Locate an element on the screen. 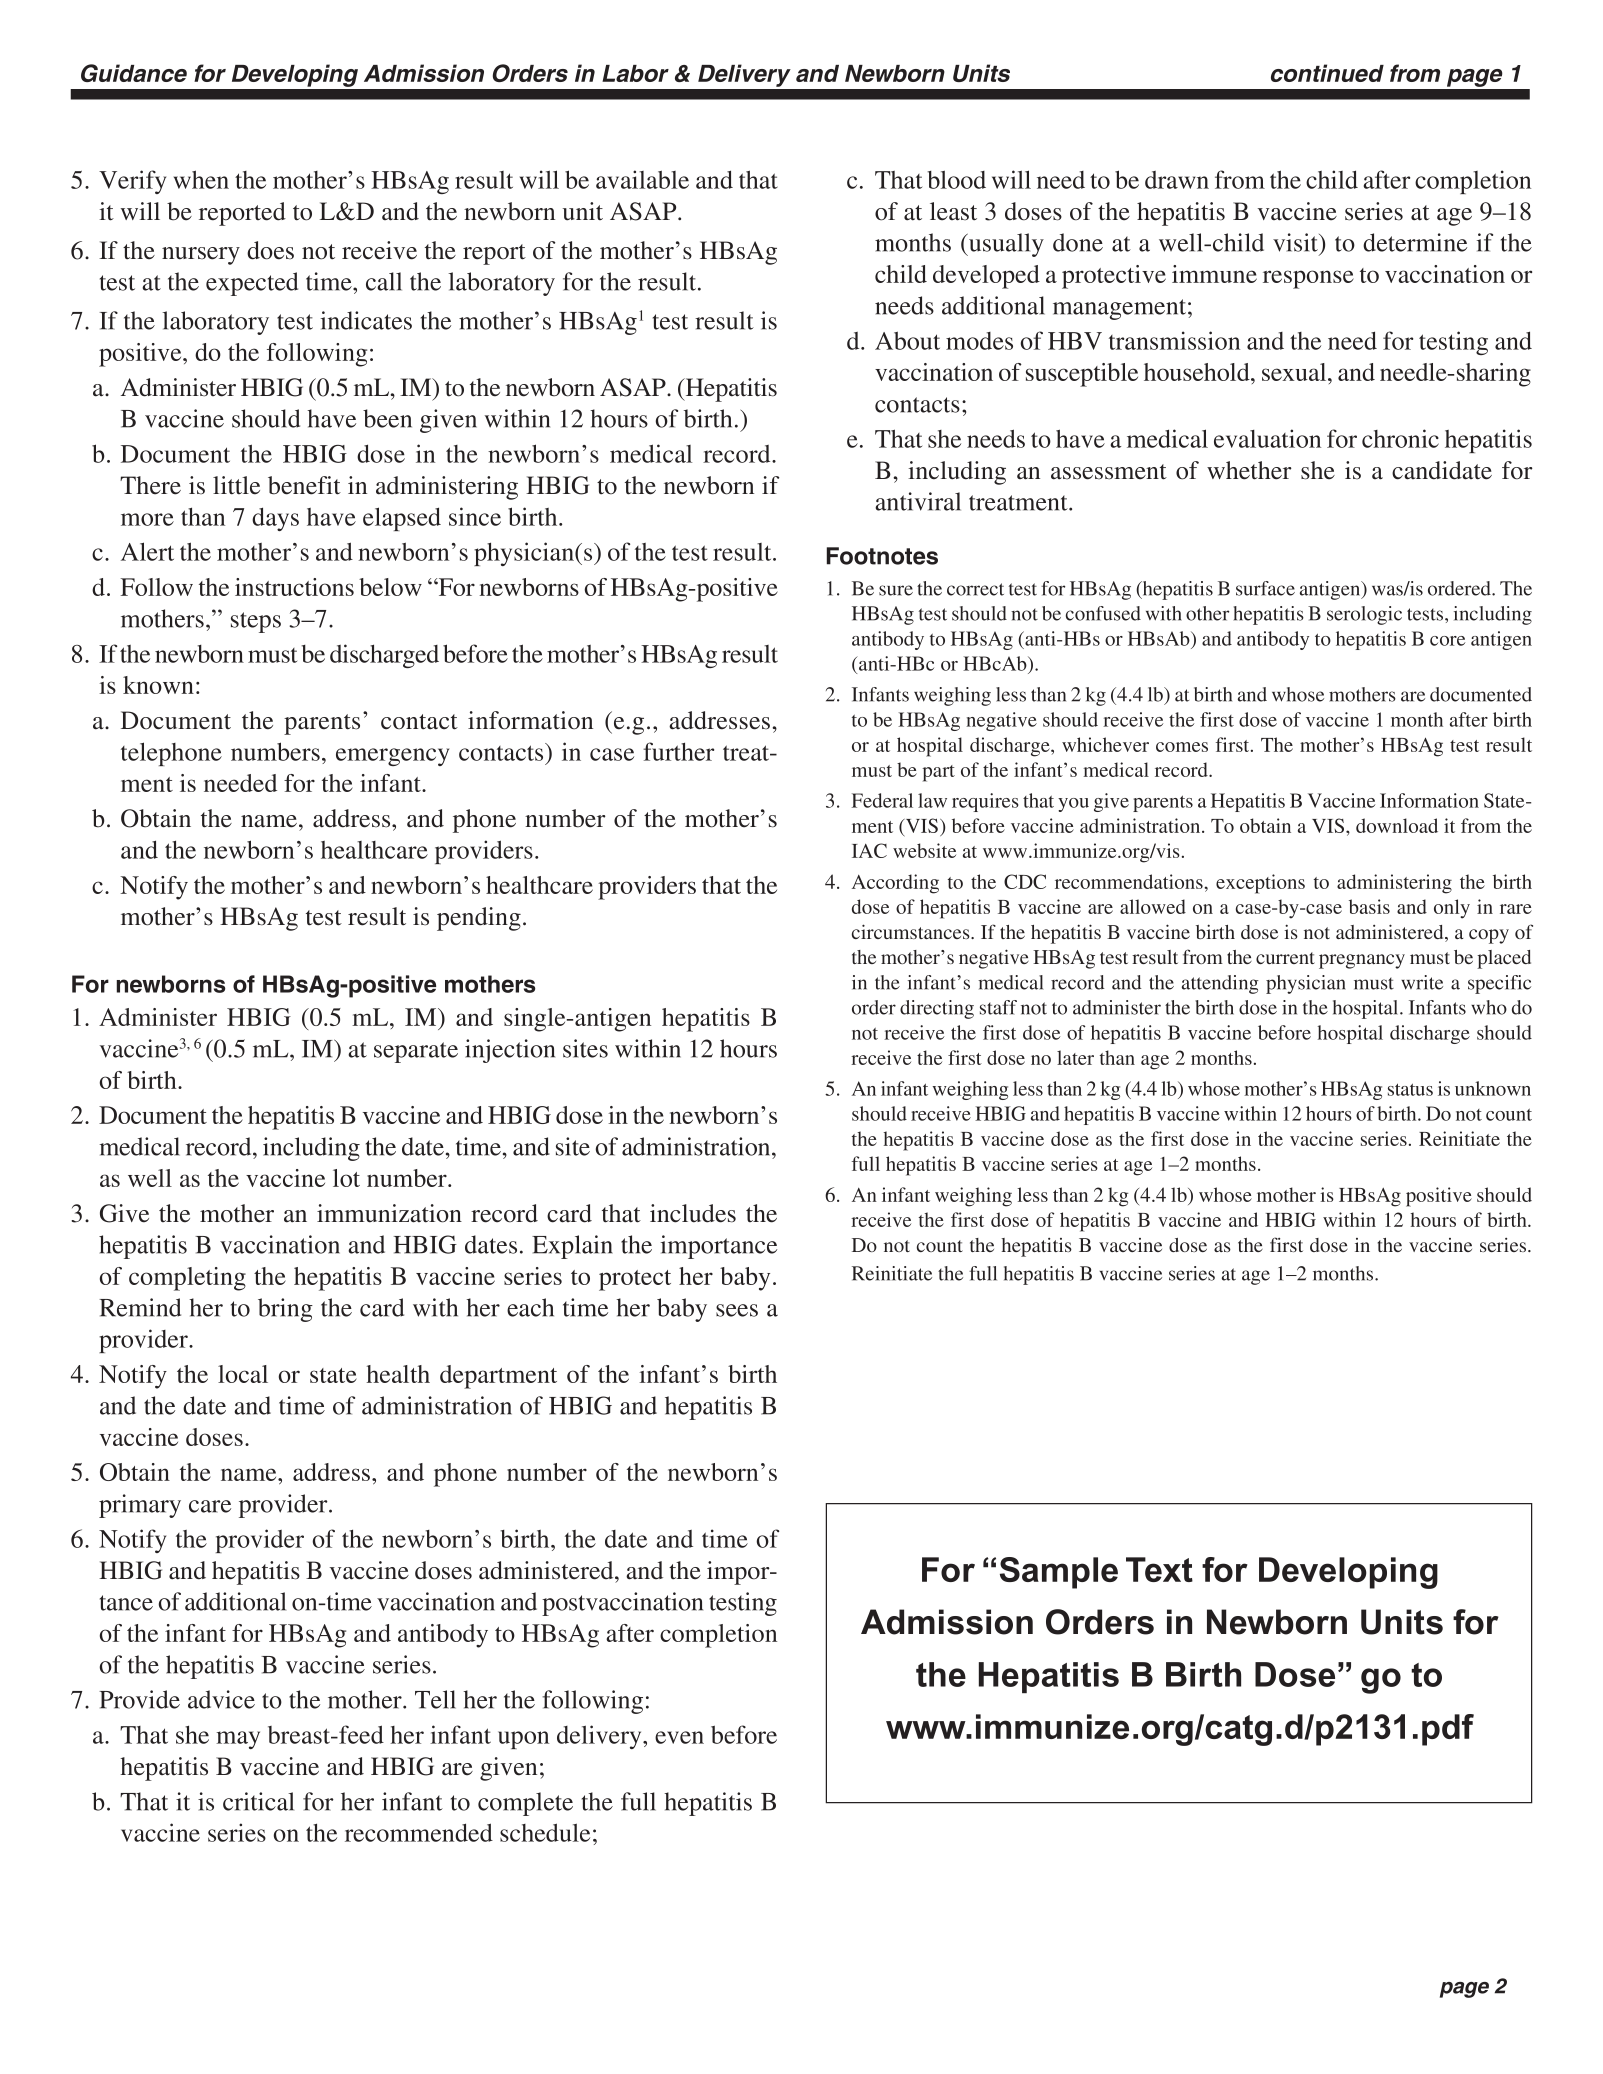  steps is located at coordinates (256, 622).
